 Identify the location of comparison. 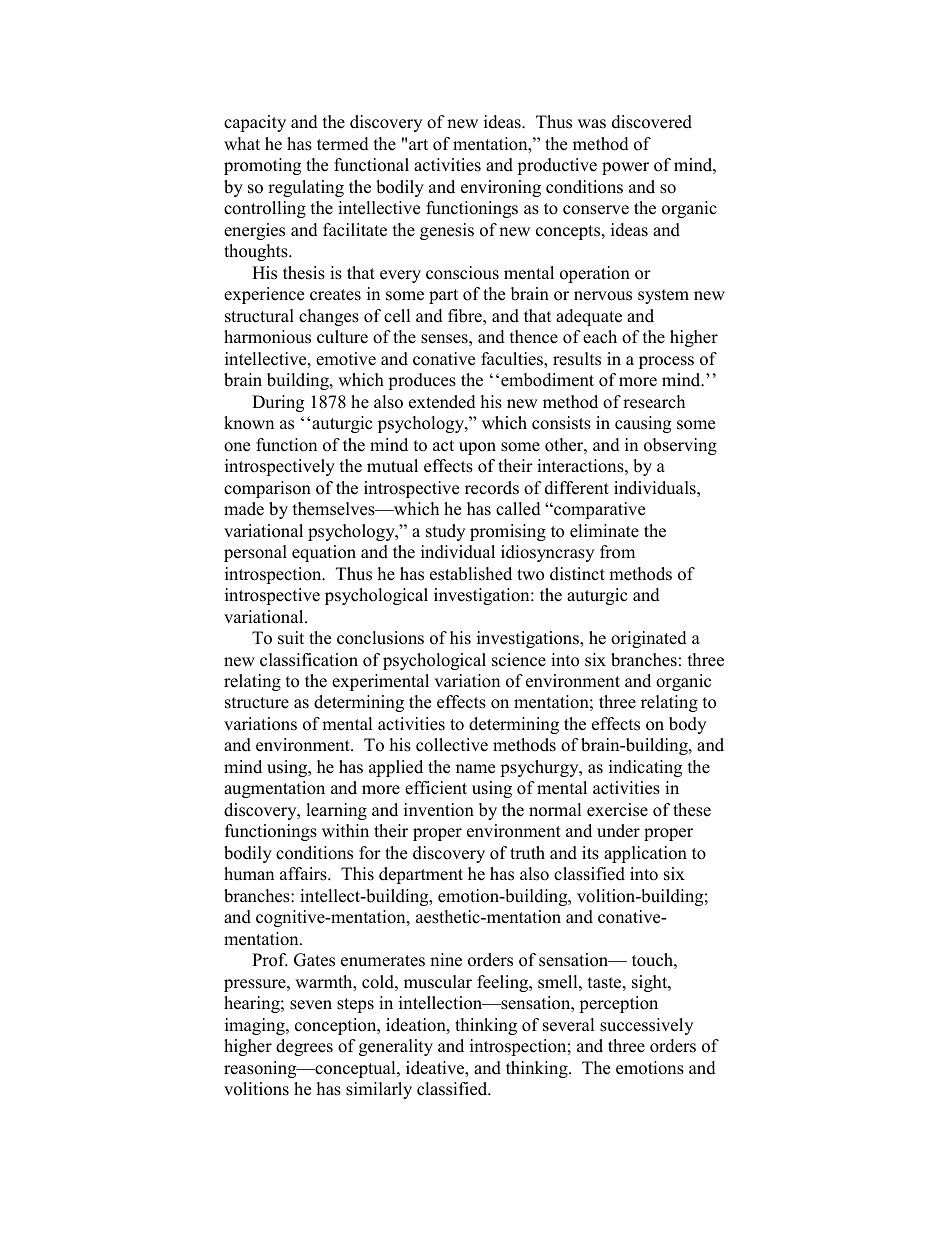
(267, 489).
